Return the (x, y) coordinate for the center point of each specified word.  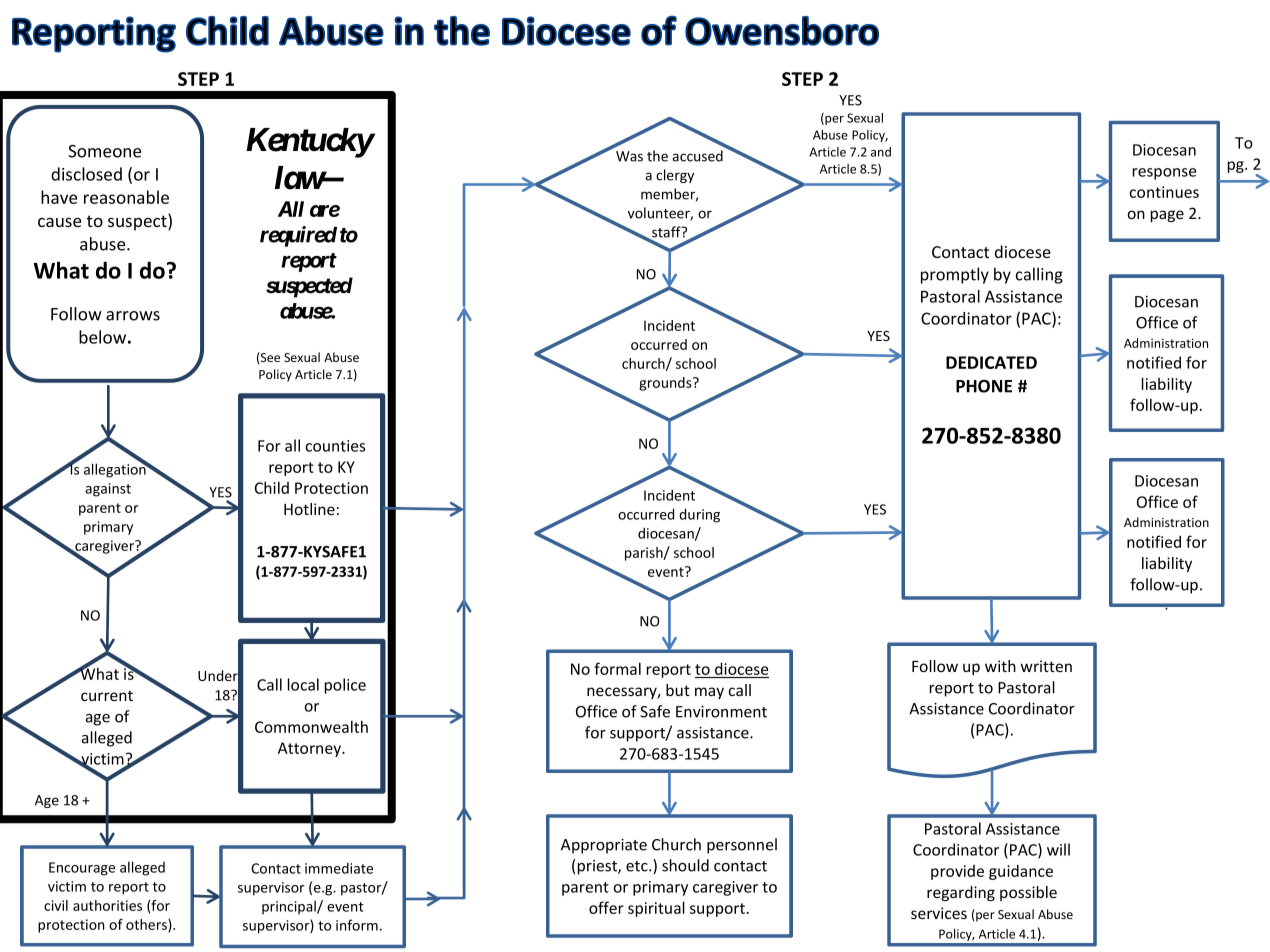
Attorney (310, 749)
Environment (721, 712)
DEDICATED (991, 362)
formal (617, 668)
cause (59, 222)
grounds (666, 384)
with (1000, 666)
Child (272, 487)
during (699, 515)
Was (629, 156)
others (147, 925)
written (1046, 666)
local (303, 684)
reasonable (126, 197)
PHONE (984, 386)
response (1164, 174)
